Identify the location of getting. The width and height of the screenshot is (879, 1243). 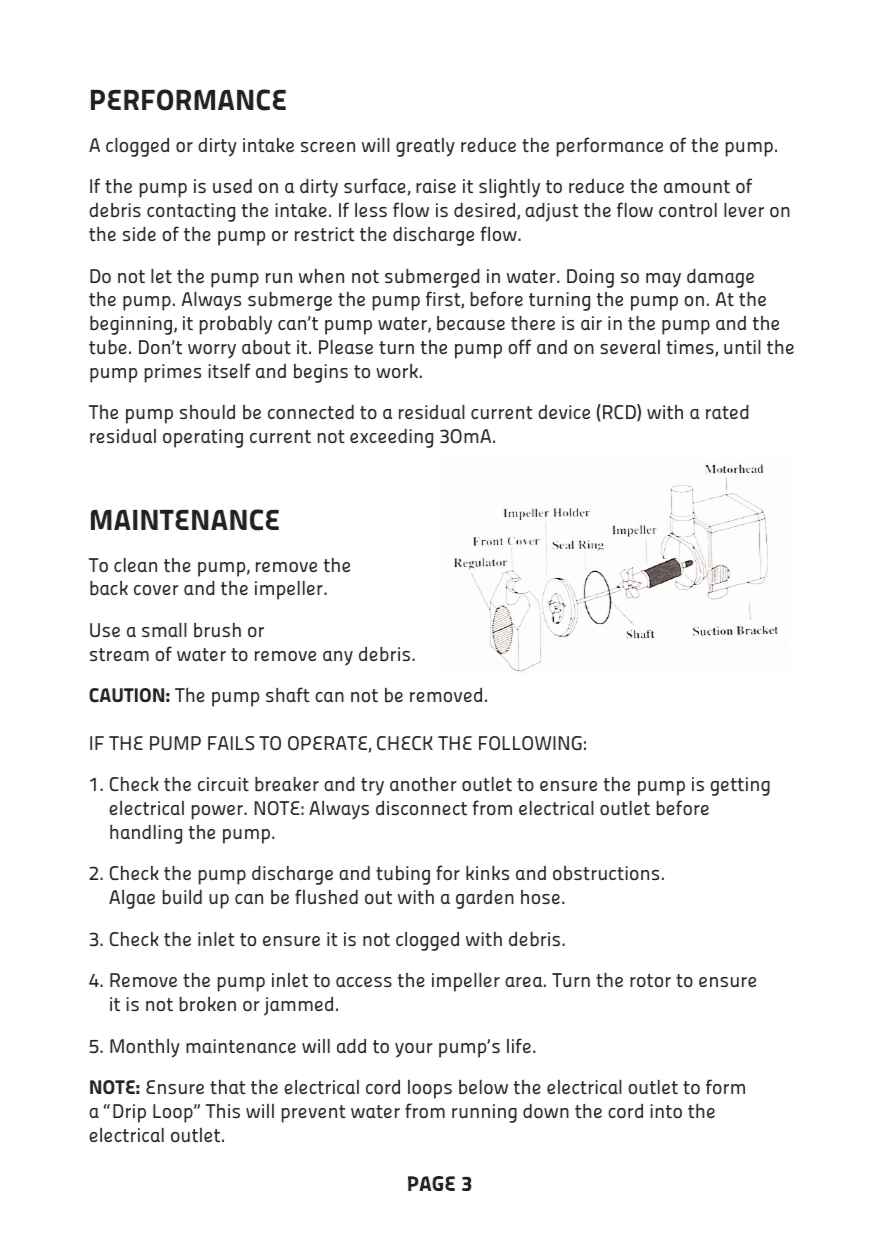
(740, 786).
